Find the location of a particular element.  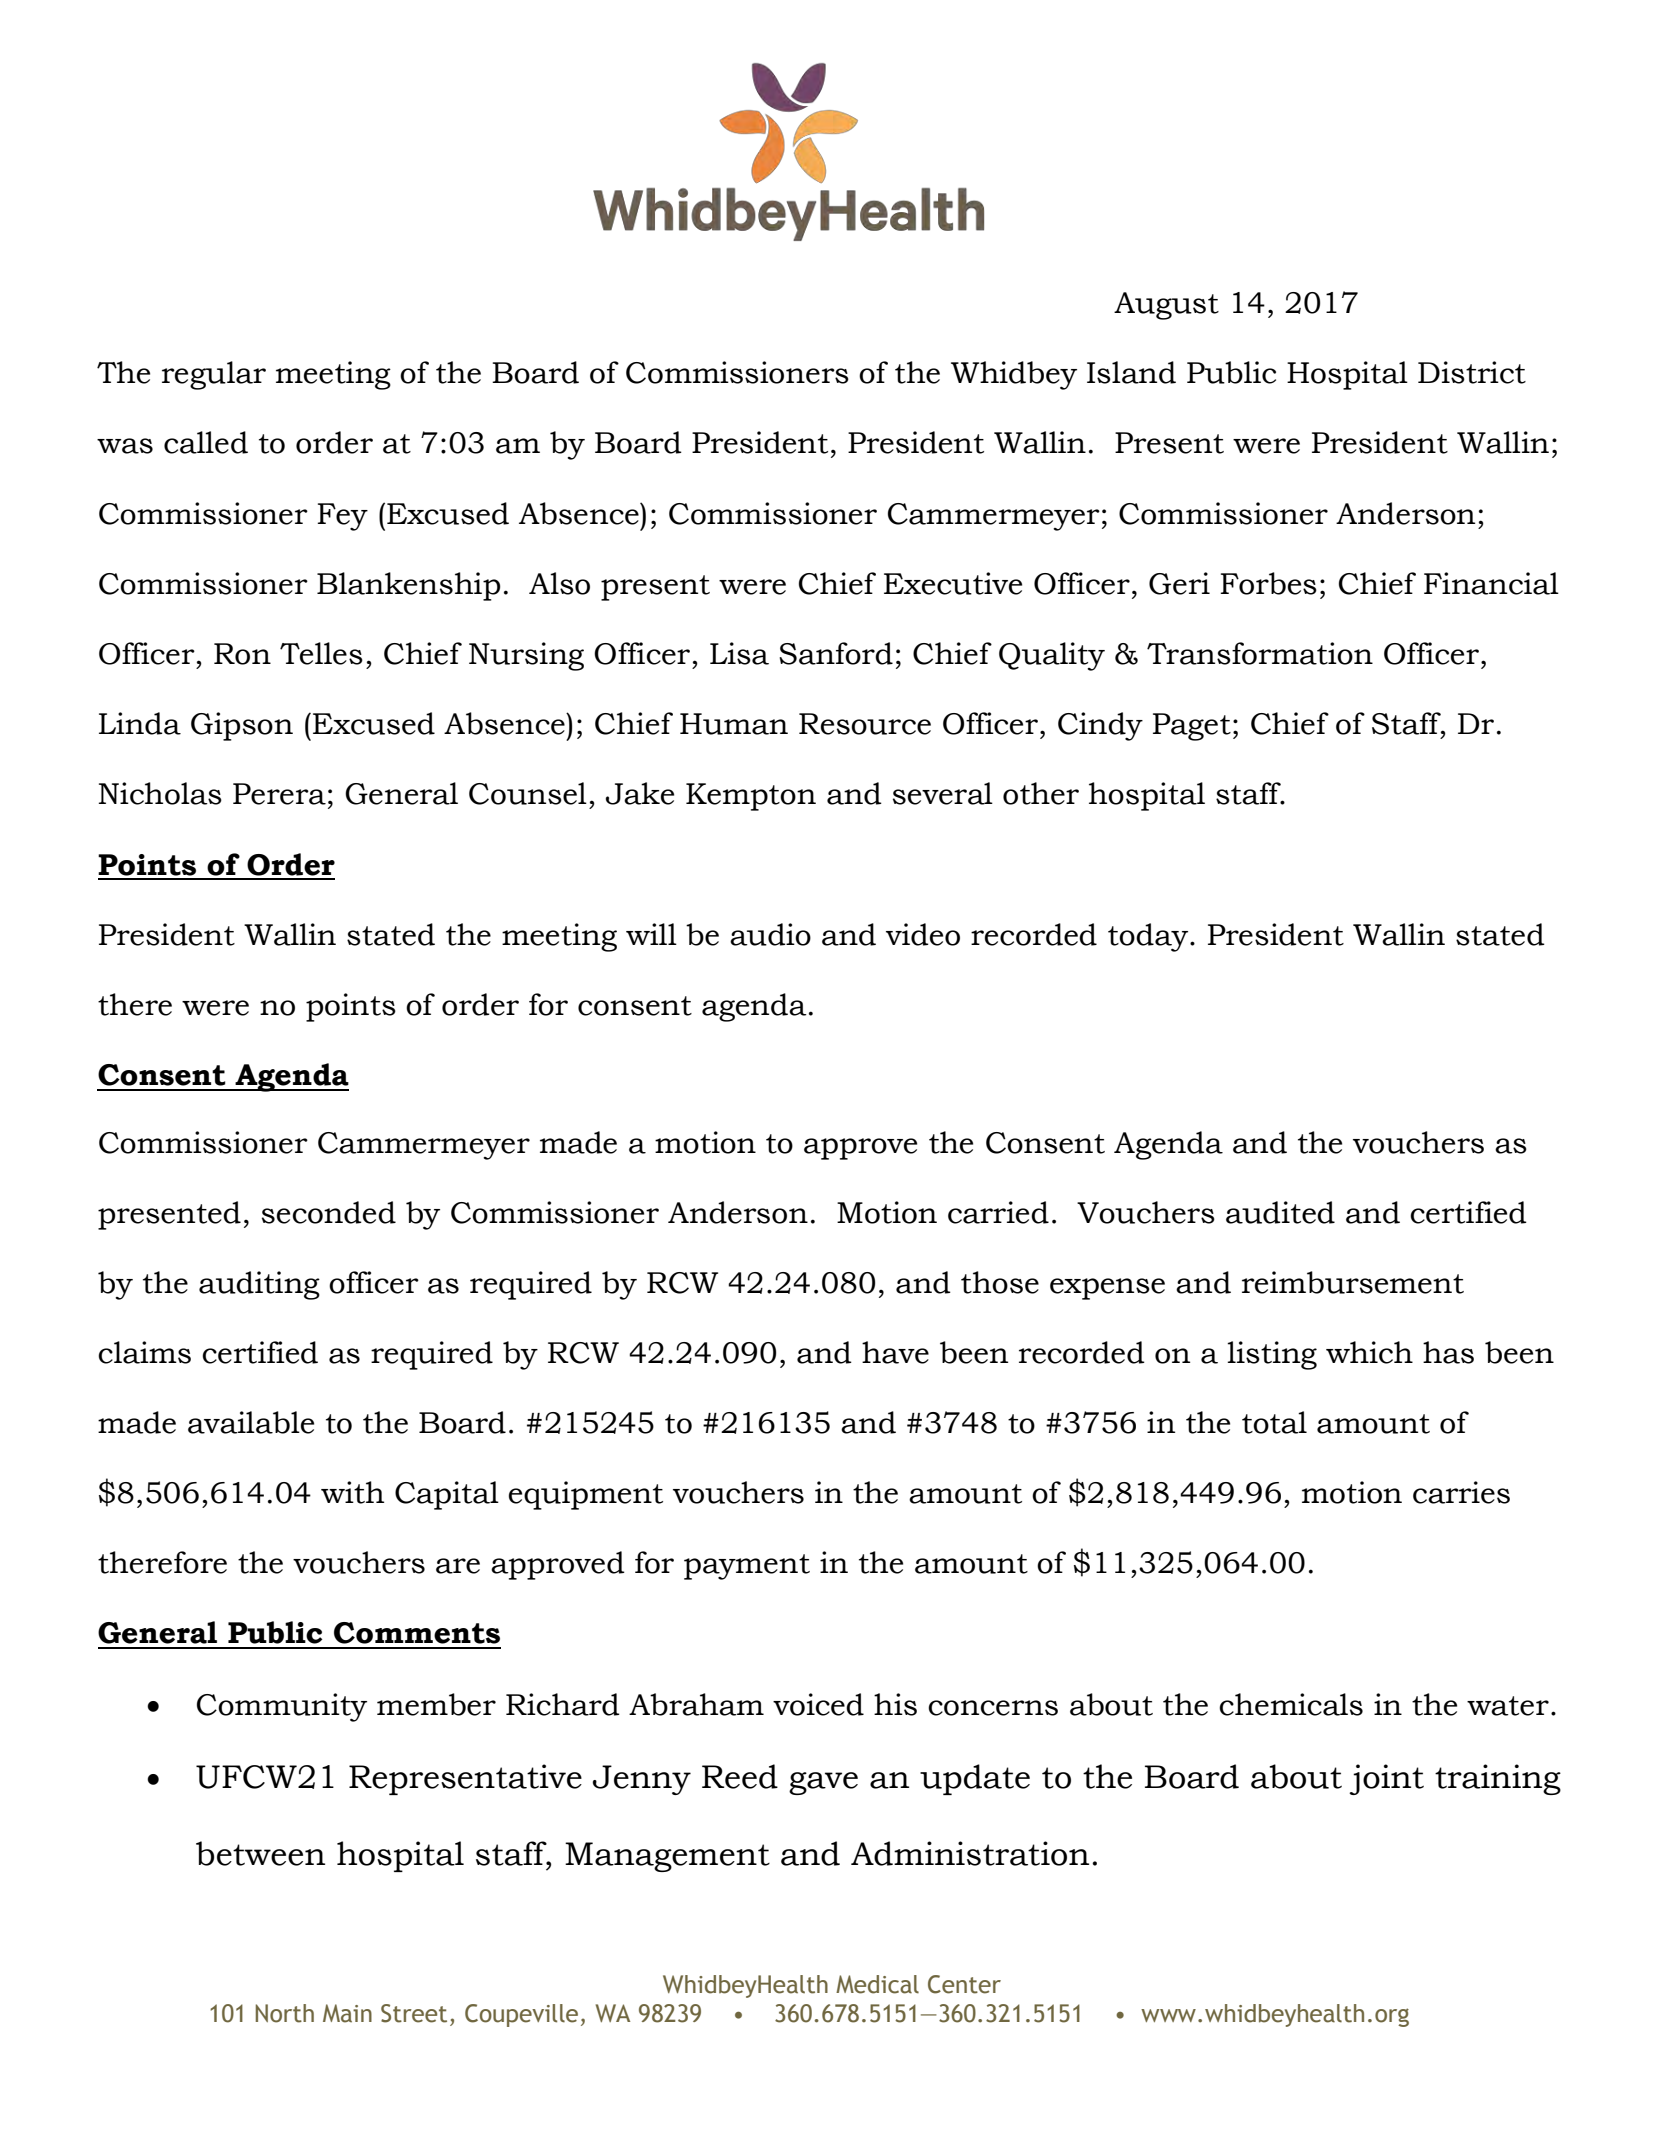

Transformation is located at coordinates (1260, 653).
